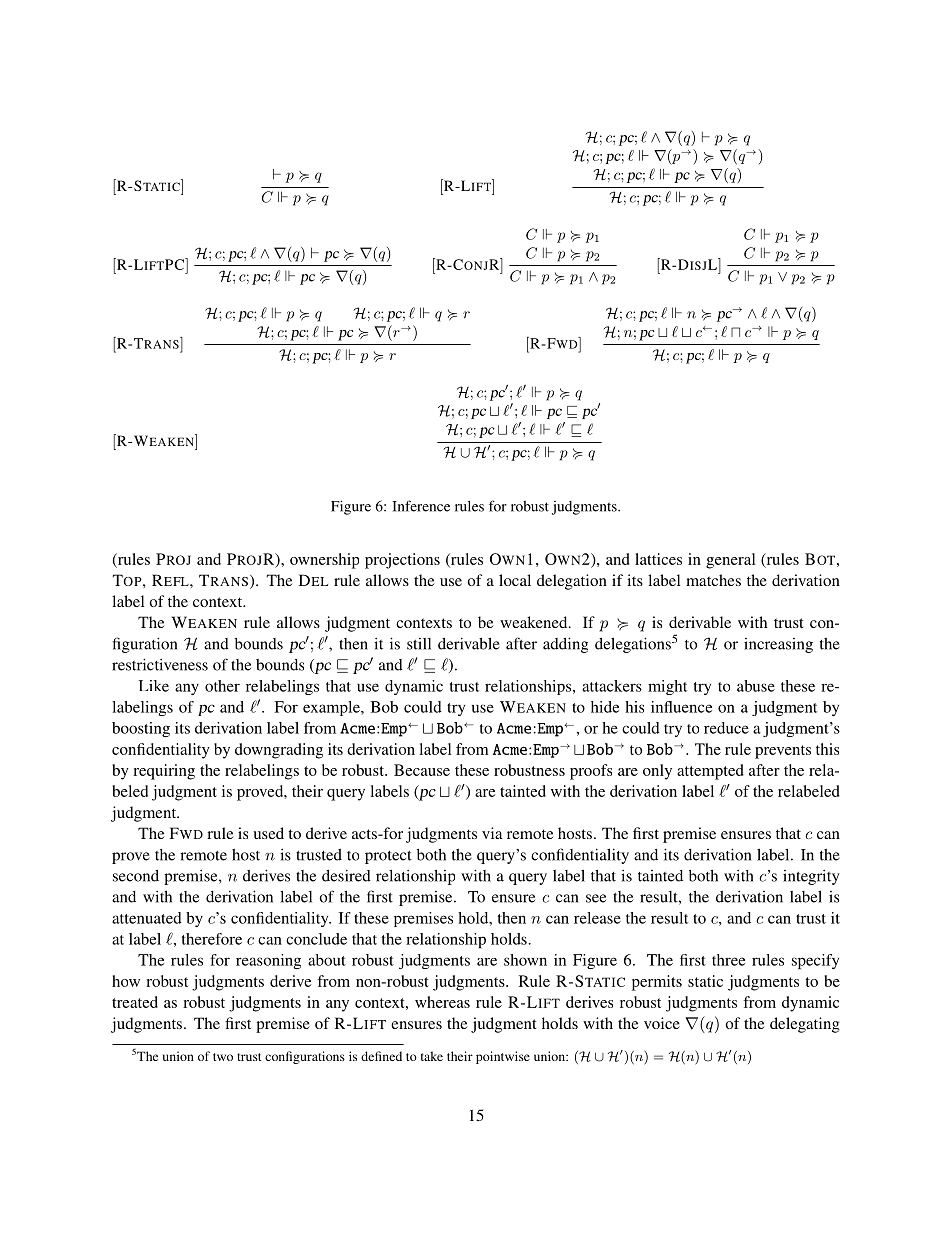 The image size is (952, 1233). I want to click on general, so click(730, 561).
